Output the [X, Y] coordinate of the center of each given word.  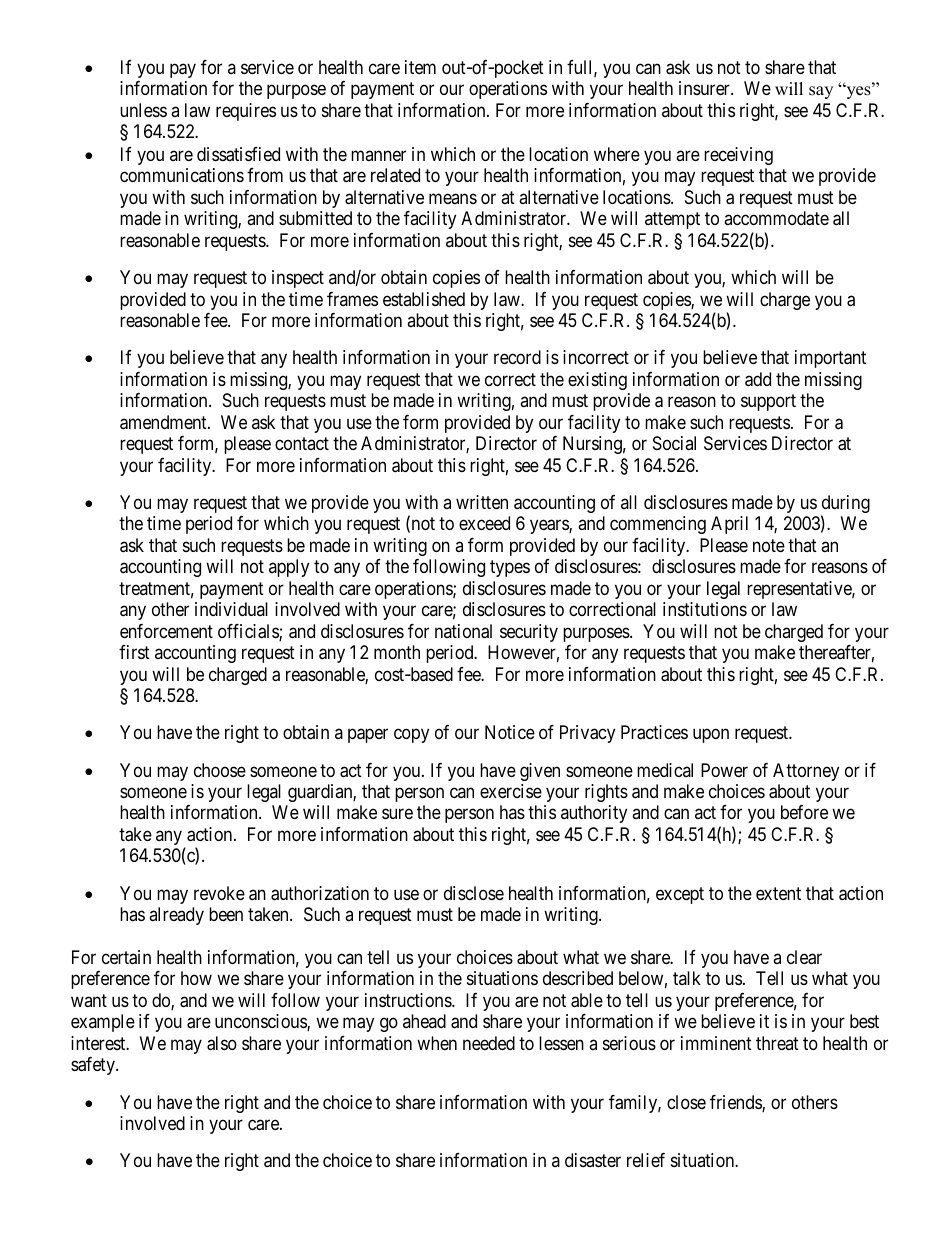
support [768, 402]
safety [94, 1066]
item [420, 67]
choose [220, 770]
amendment [164, 422]
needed [489, 1043]
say [821, 92]
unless [143, 110]
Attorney [806, 772]
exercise [511, 791]
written [482, 502]
